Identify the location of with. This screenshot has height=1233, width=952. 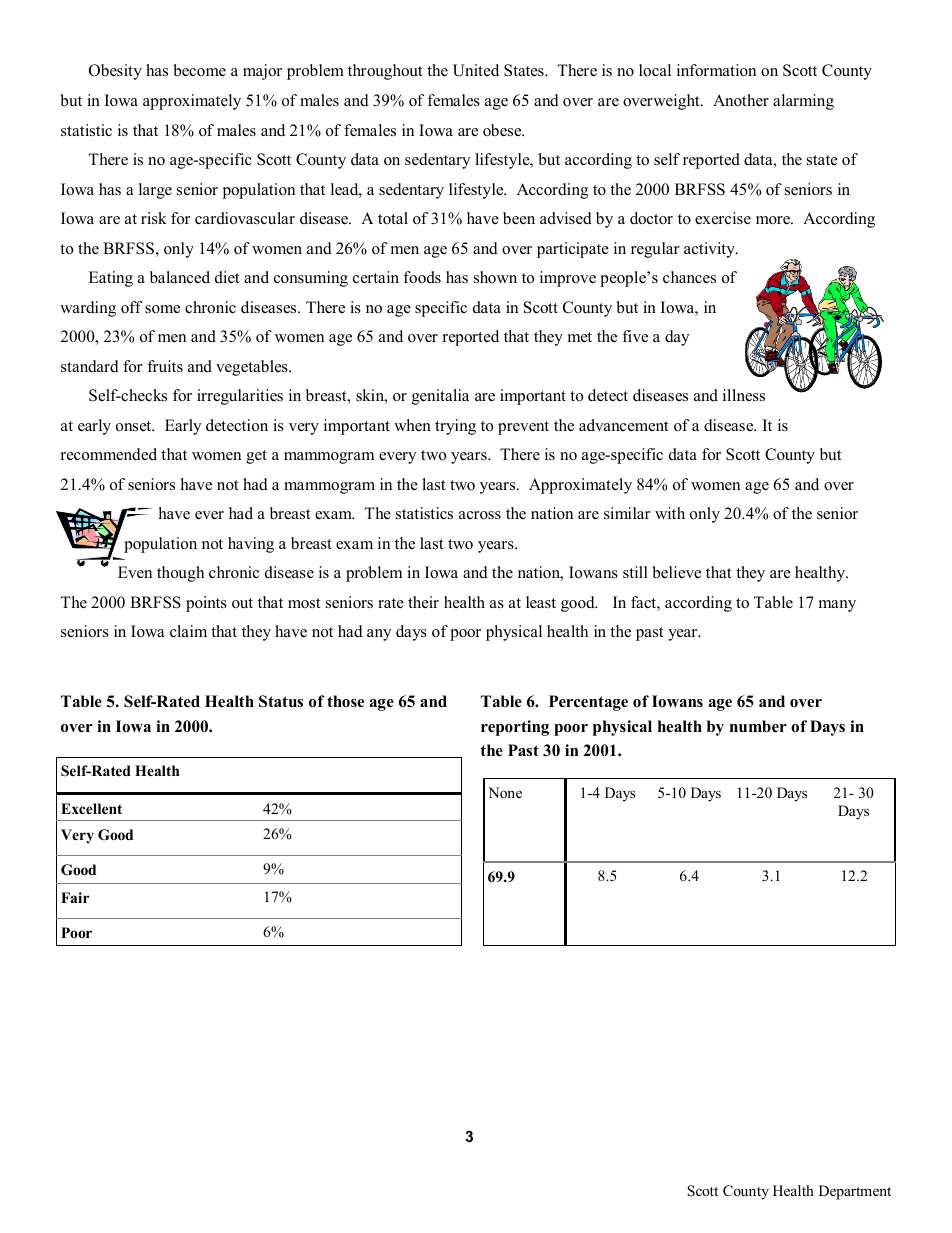
(670, 513).
